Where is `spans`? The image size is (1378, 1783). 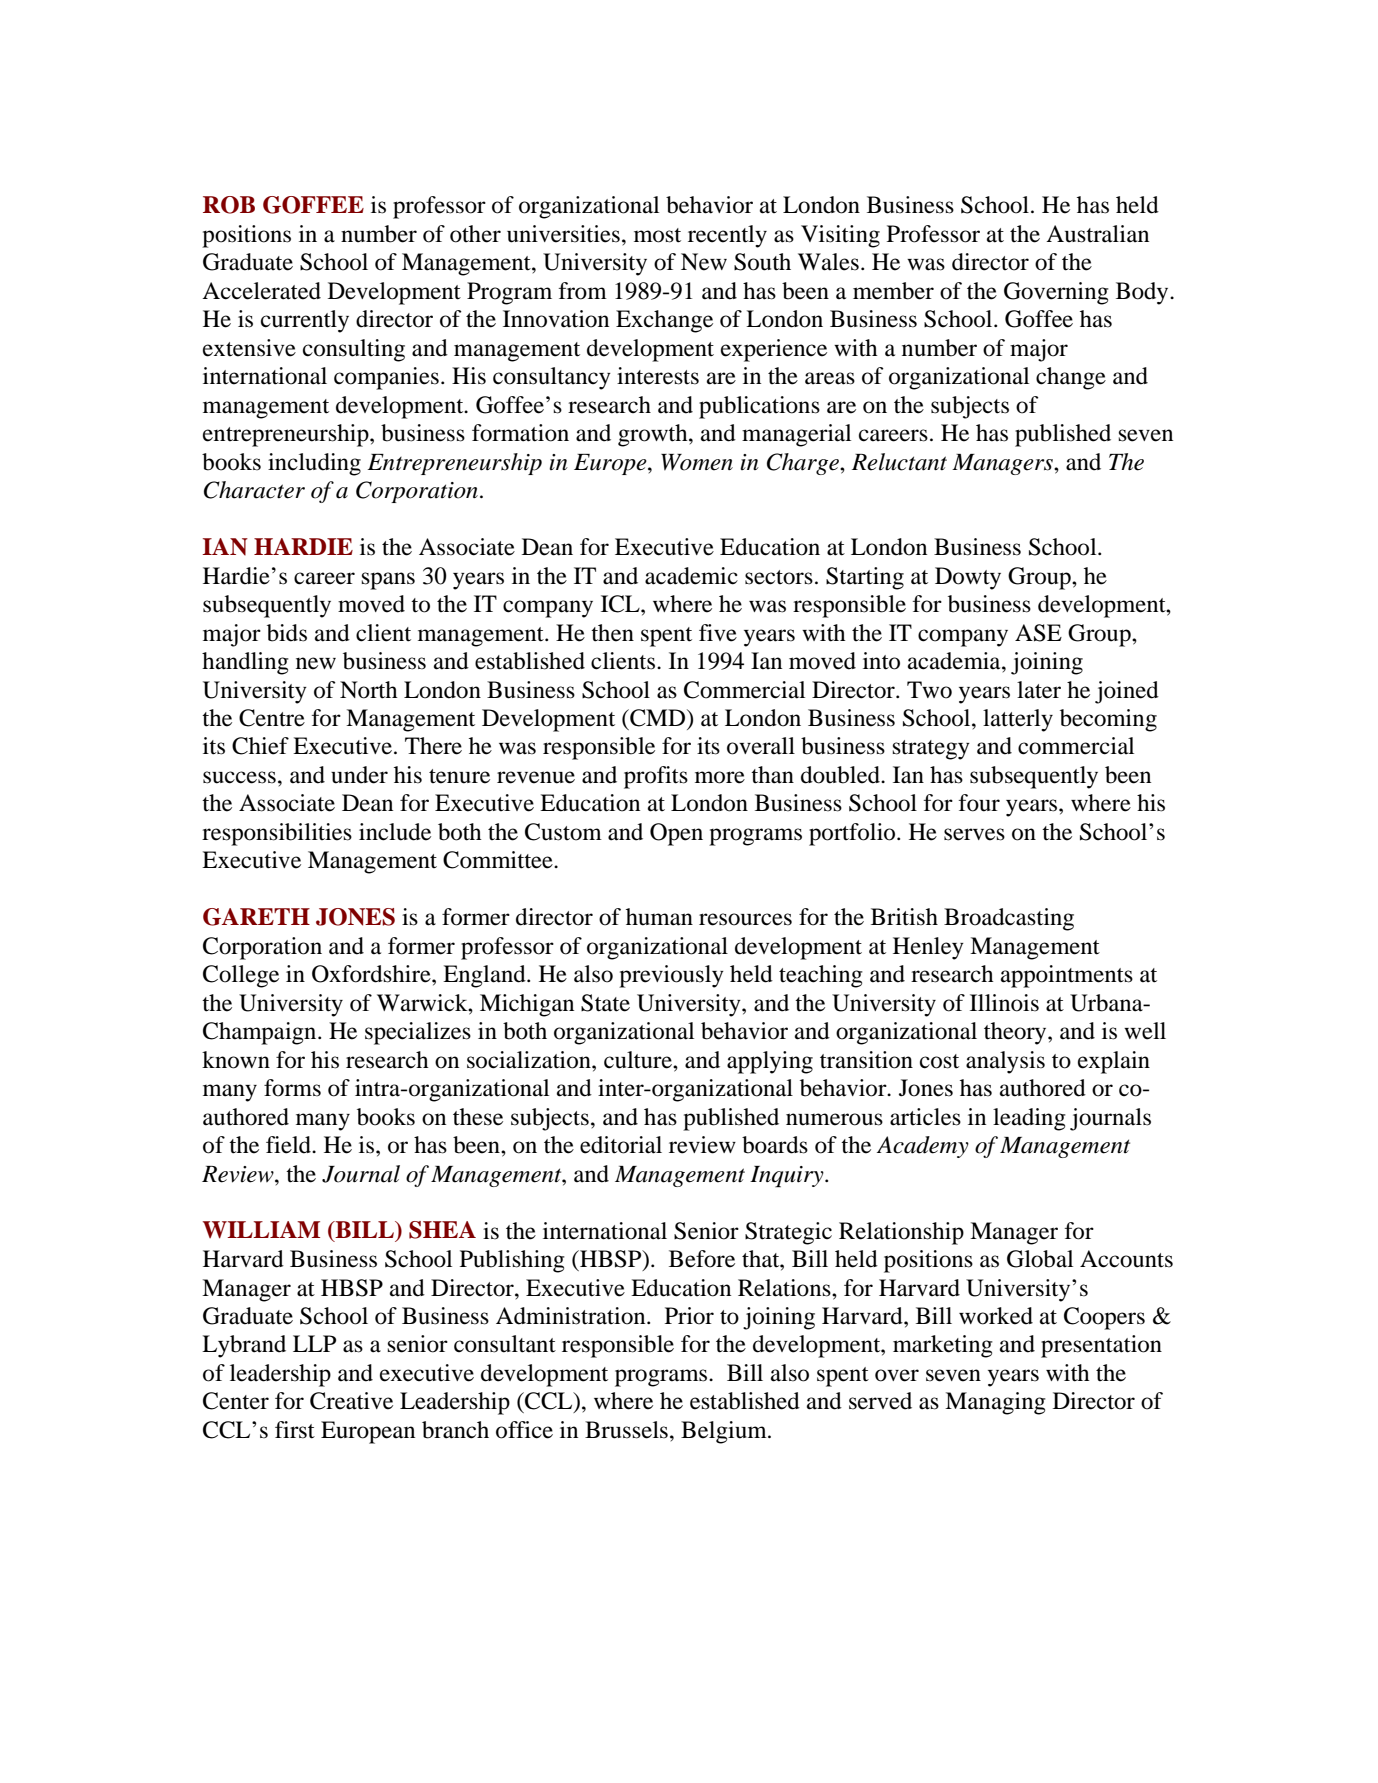
spans is located at coordinates (388, 581).
